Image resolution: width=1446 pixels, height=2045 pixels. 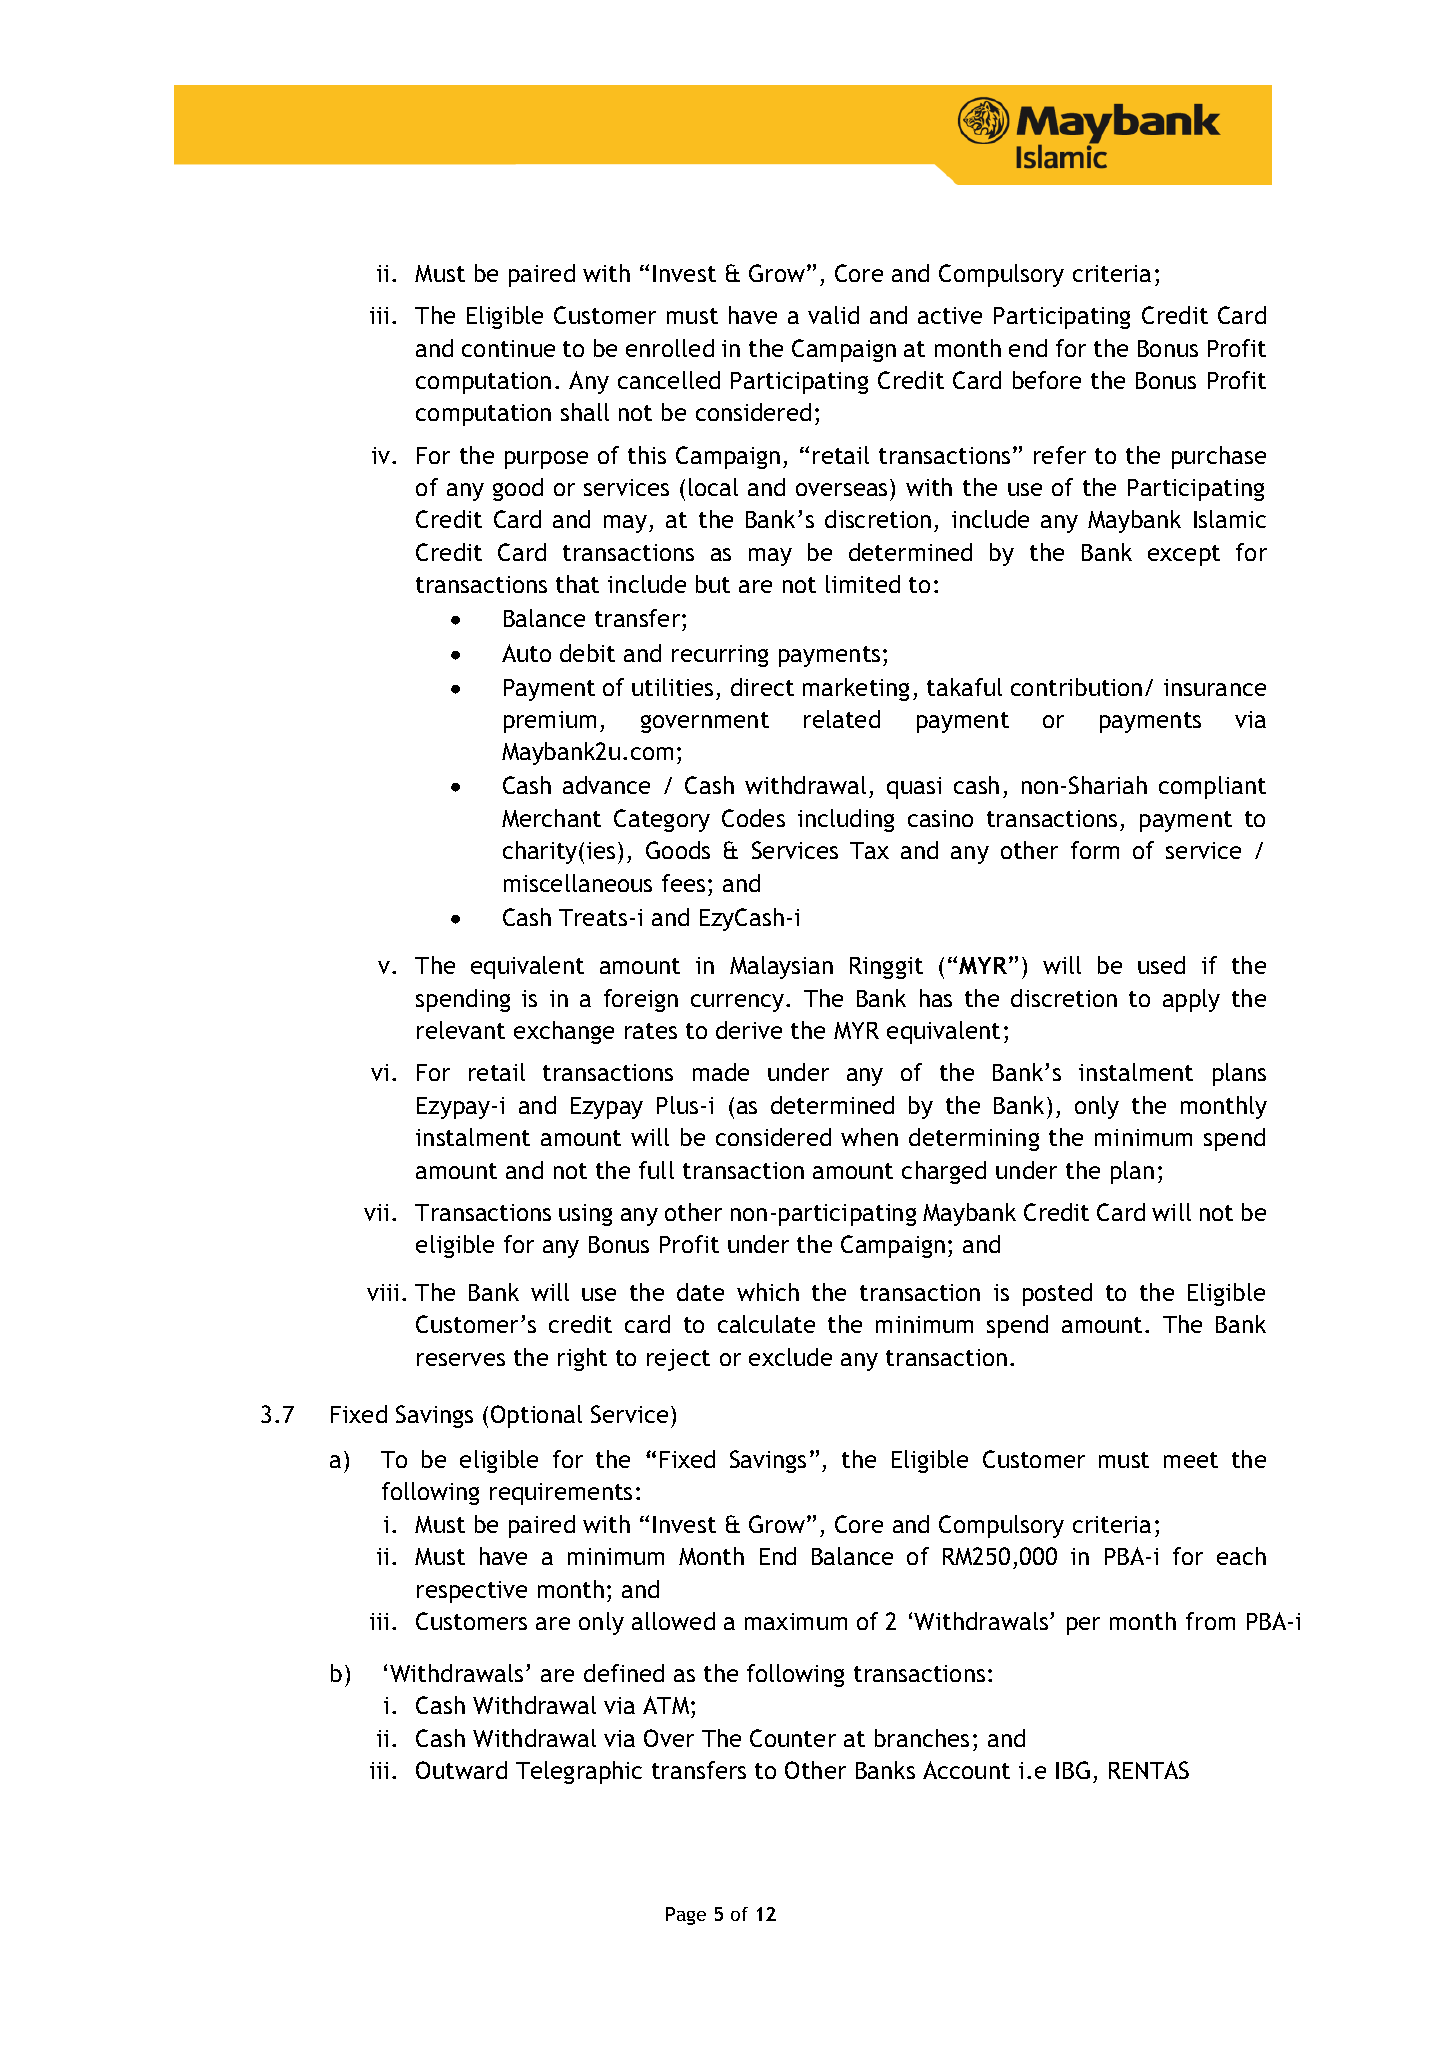 What do you see at coordinates (790, 1357) in the screenshot?
I see `exclude` at bounding box center [790, 1357].
